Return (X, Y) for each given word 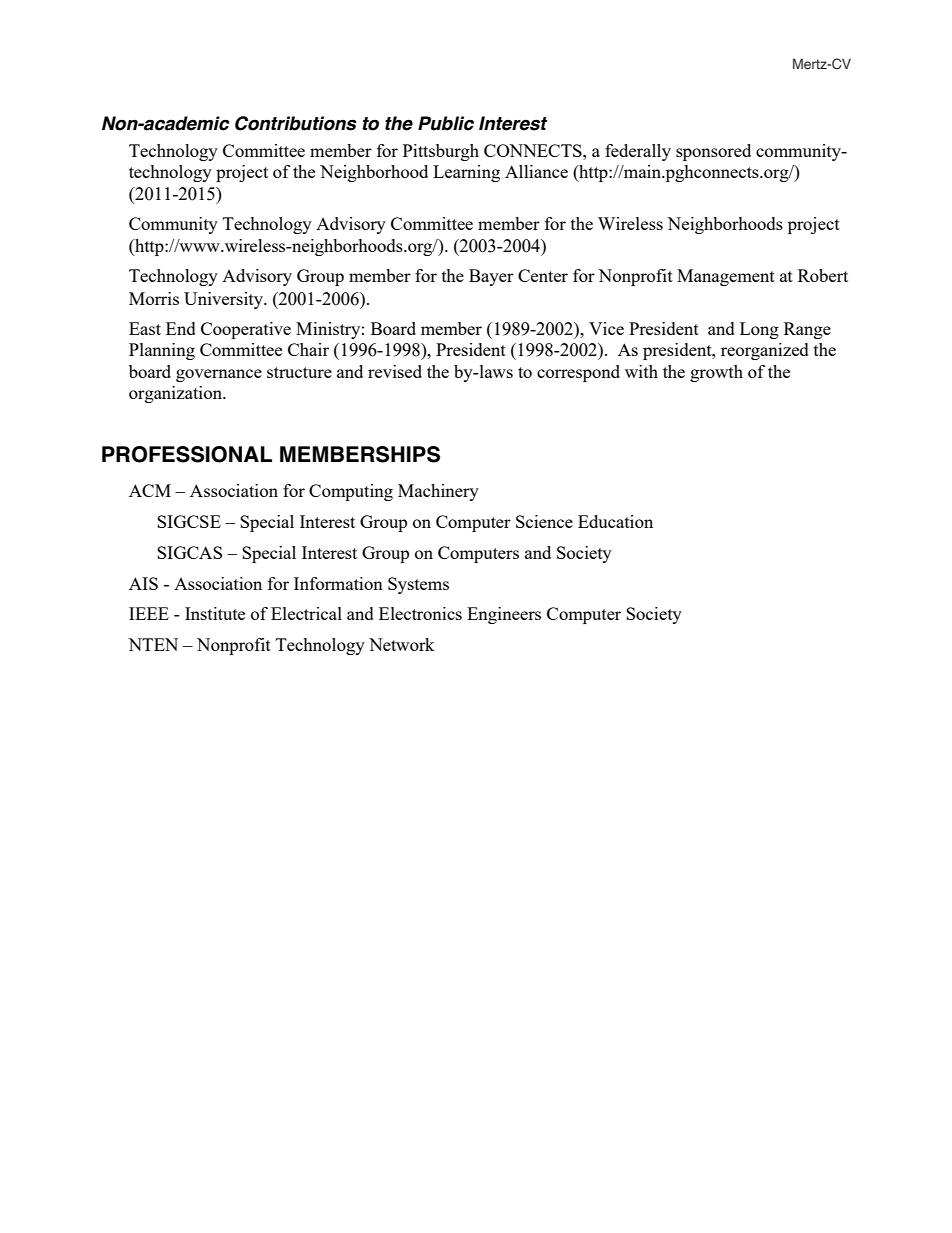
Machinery (438, 492)
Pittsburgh (441, 152)
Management (726, 277)
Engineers (504, 615)
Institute (215, 613)
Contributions (296, 123)
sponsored (713, 152)
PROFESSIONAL (187, 454)
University (224, 300)
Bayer (491, 277)
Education (615, 521)
